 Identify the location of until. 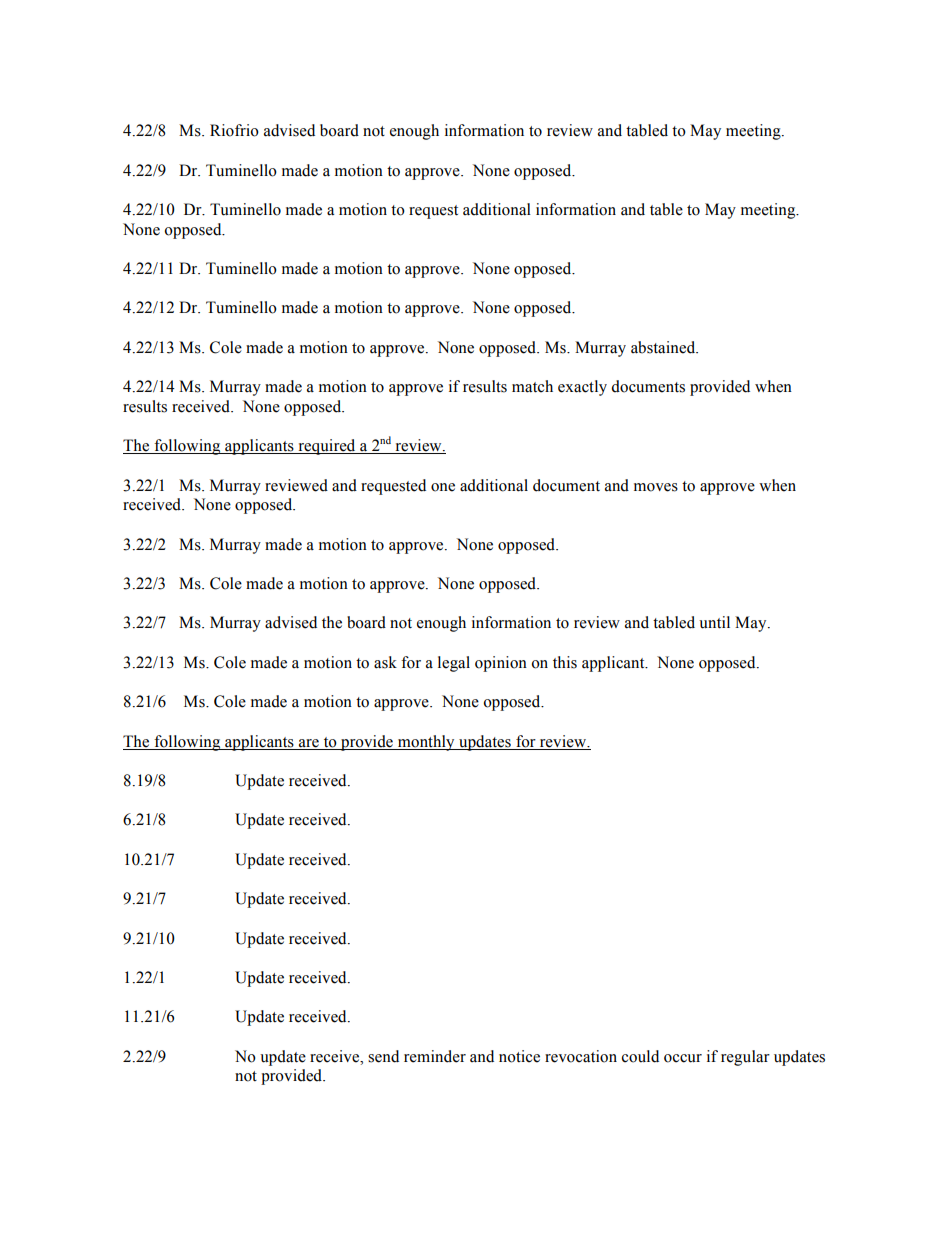
(714, 622).
